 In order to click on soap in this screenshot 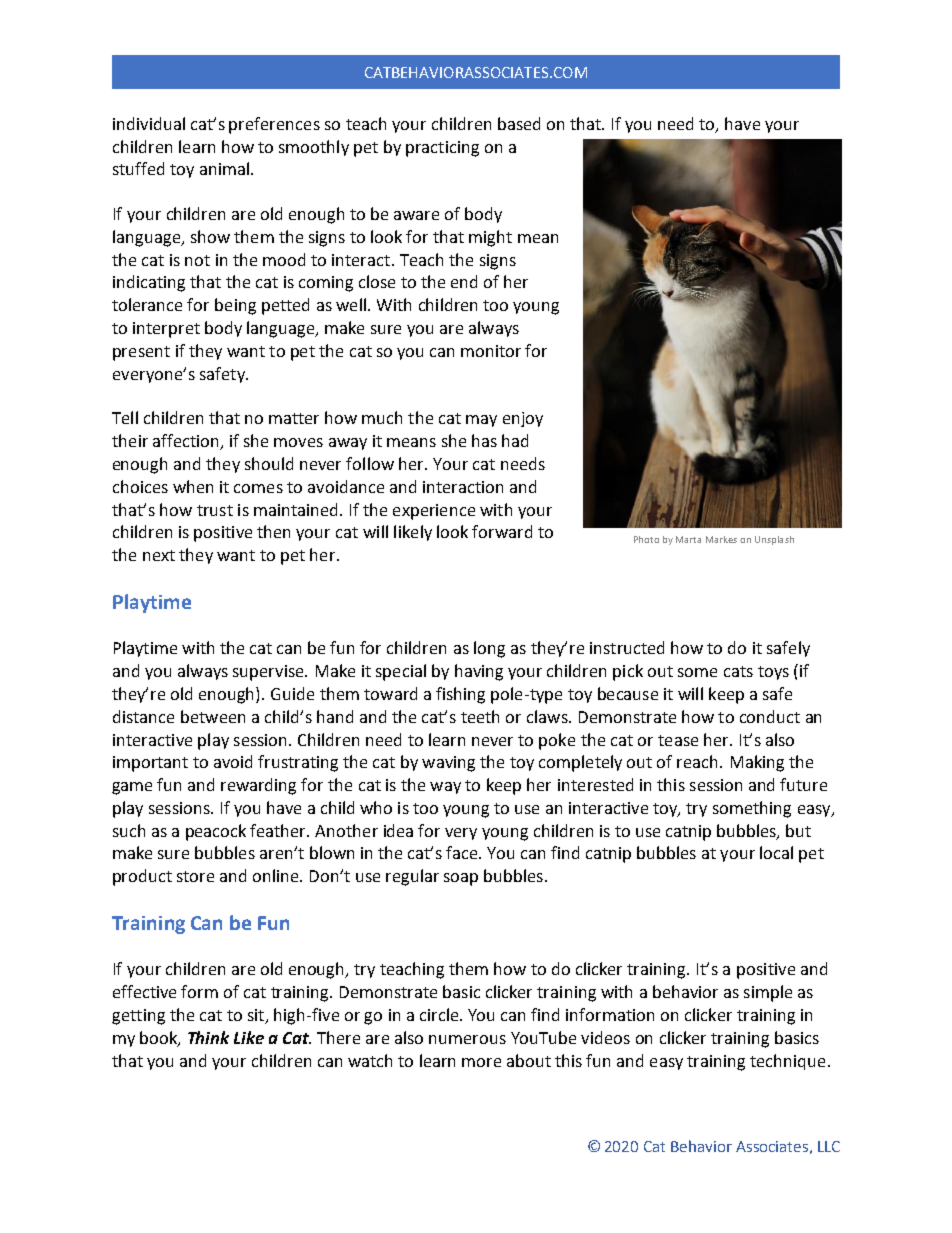, I will do `click(461, 879)`.
